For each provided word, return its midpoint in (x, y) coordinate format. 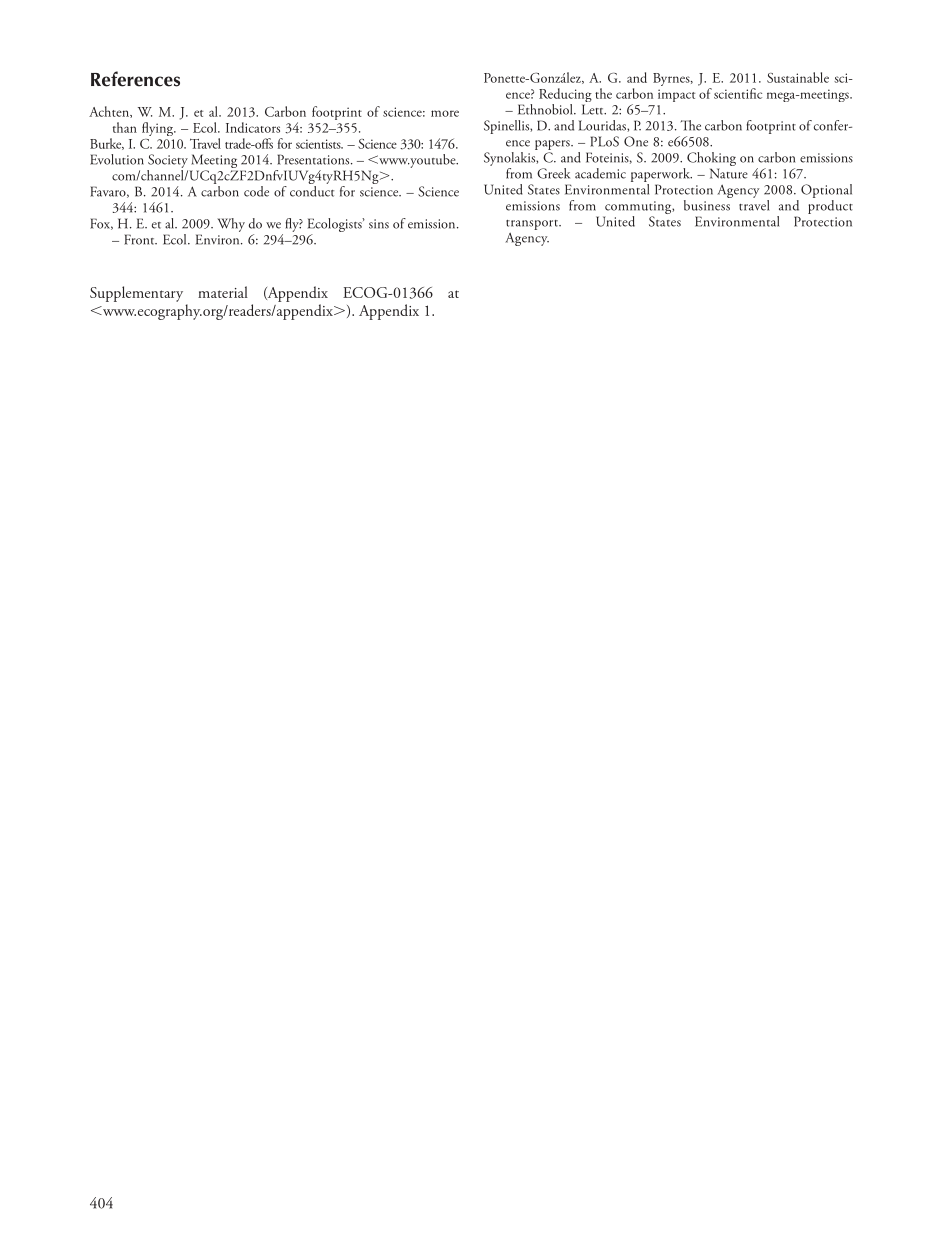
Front (140, 239)
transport (533, 225)
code (256, 191)
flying (159, 129)
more (445, 113)
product (830, 207)
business (707, 205)
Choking (711, 160)
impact (676, 95)
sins (379, 224)
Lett (594, 109)
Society (168, 161)
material (223, 292)
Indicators (253, 127)
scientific (738, 93)
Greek (553, 173)
